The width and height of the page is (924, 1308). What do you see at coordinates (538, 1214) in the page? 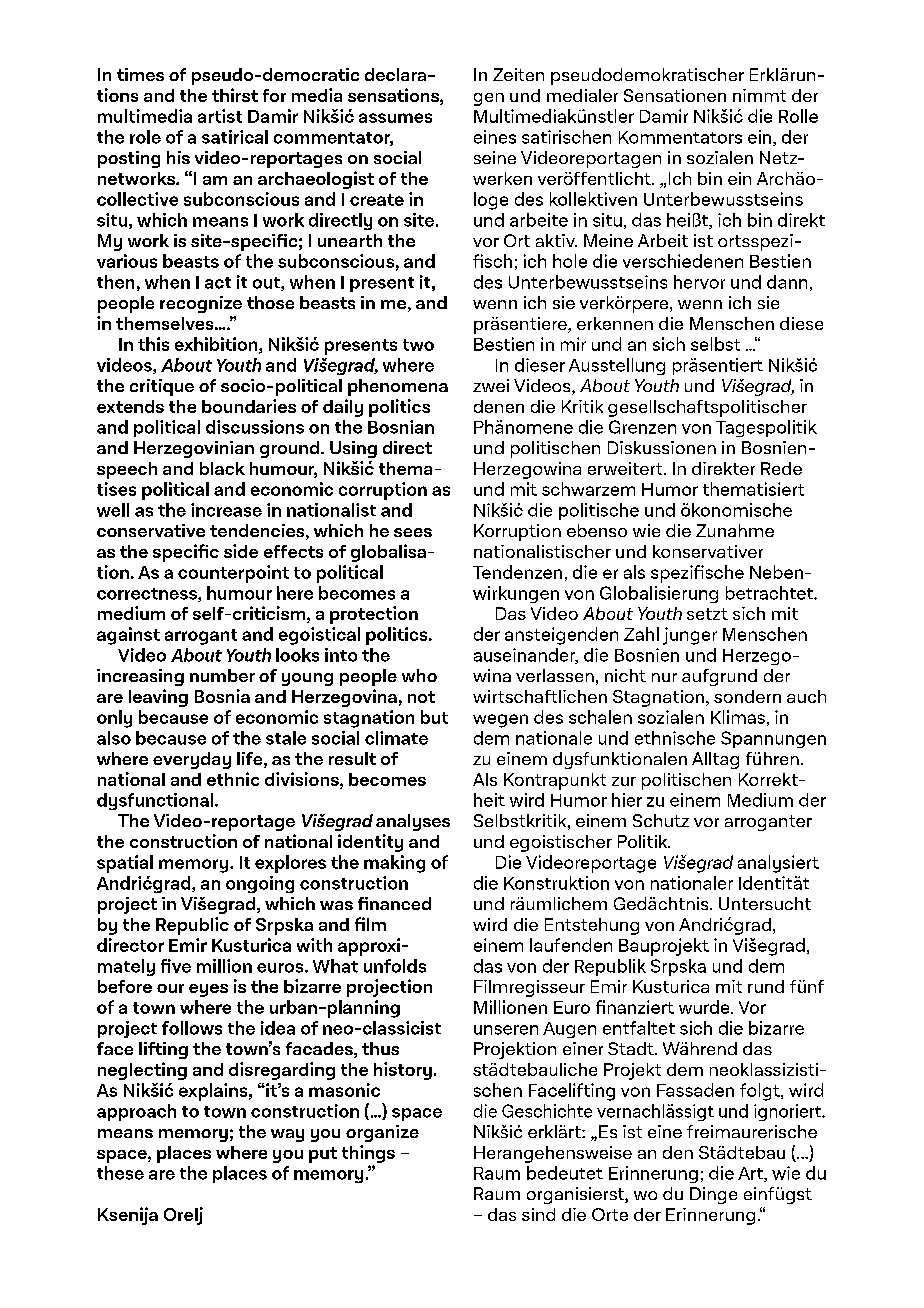
I see `sind` at bounding box center [538, 1214].
